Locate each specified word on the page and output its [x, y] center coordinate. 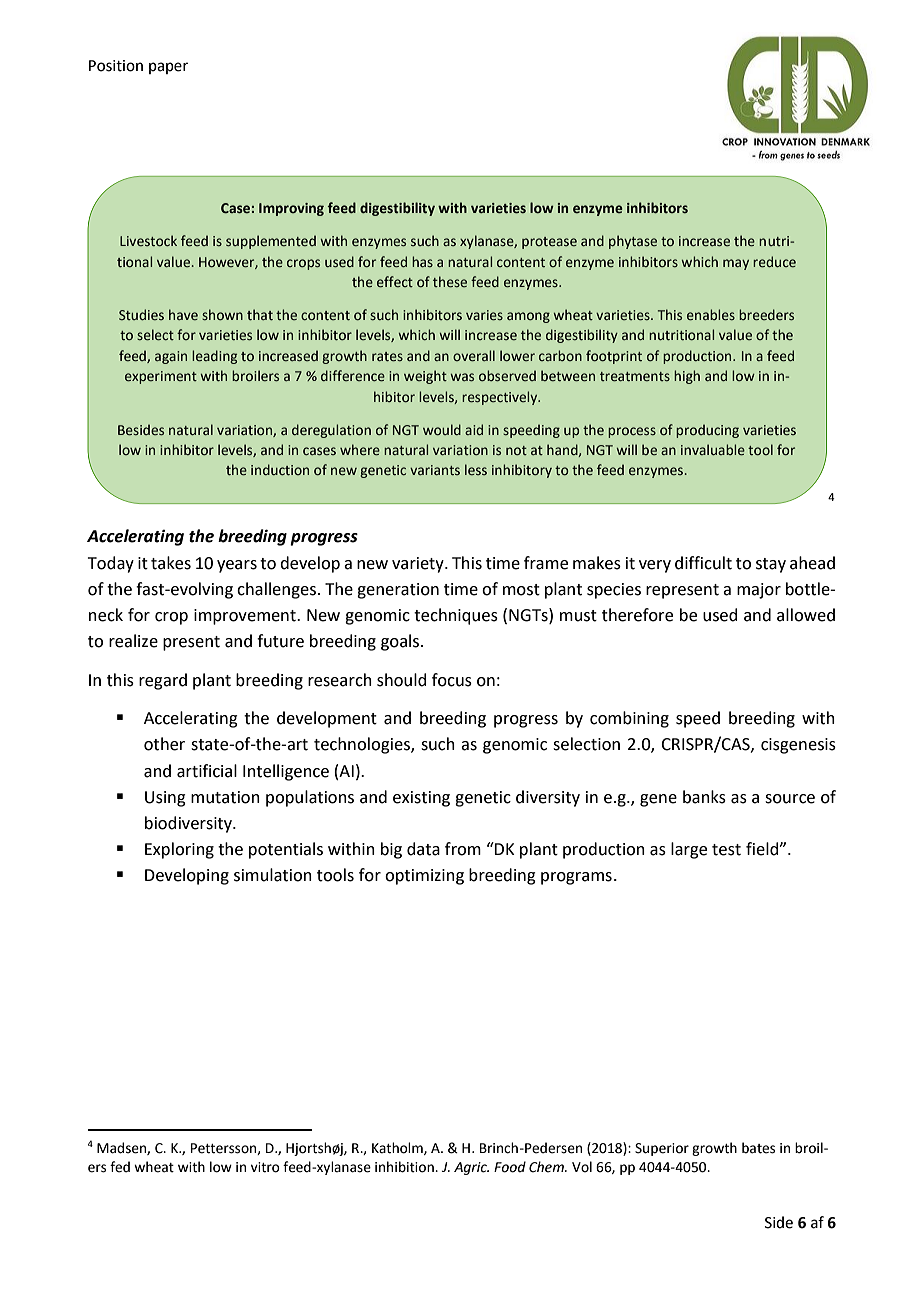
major [759, 591]
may [736, 264]
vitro [265, 1167]
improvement [246, 617]
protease [549, 243]
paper [168, 68]
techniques [456, 616]
